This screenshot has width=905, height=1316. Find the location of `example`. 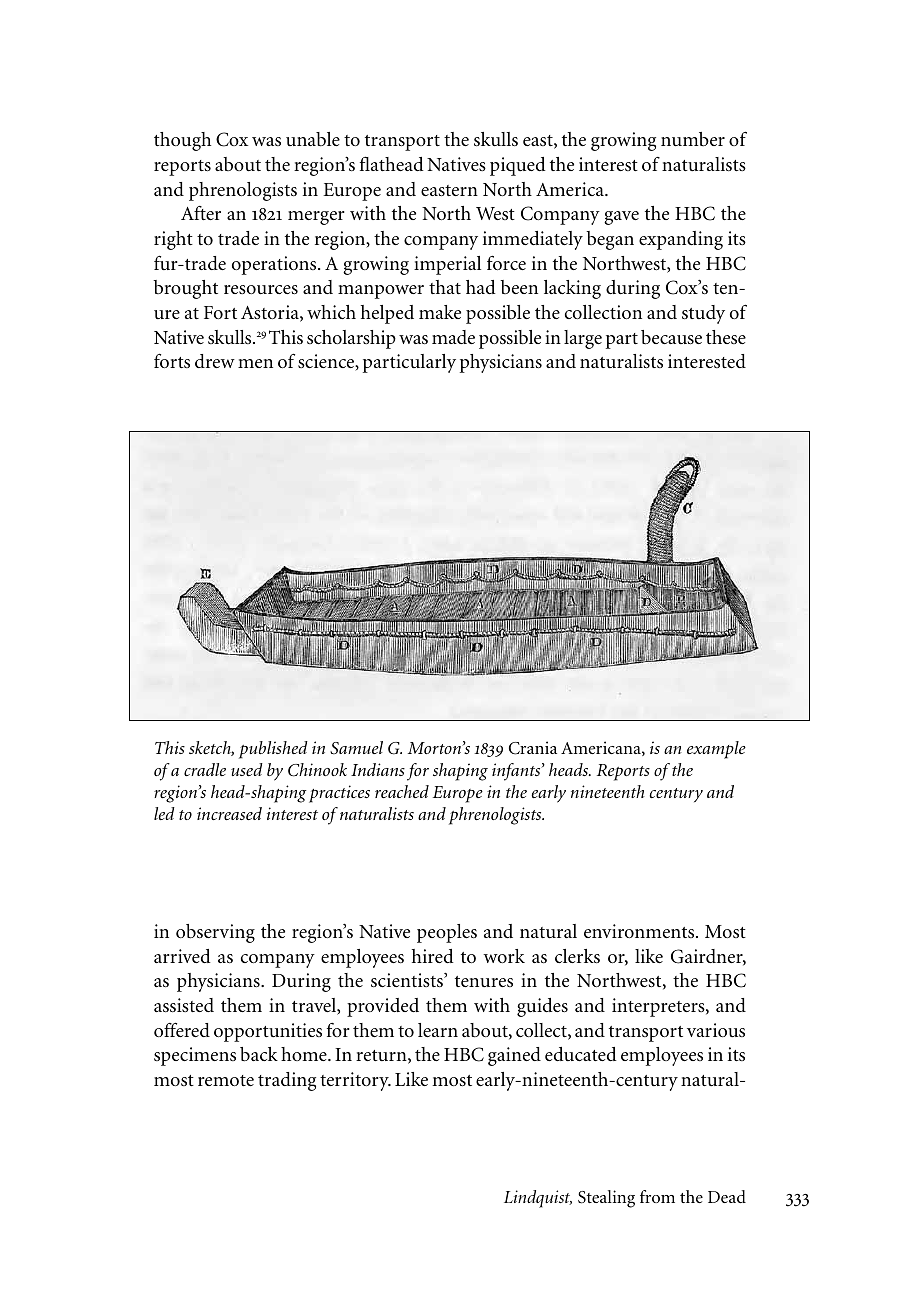

example is located at coordinates (716, 750).
